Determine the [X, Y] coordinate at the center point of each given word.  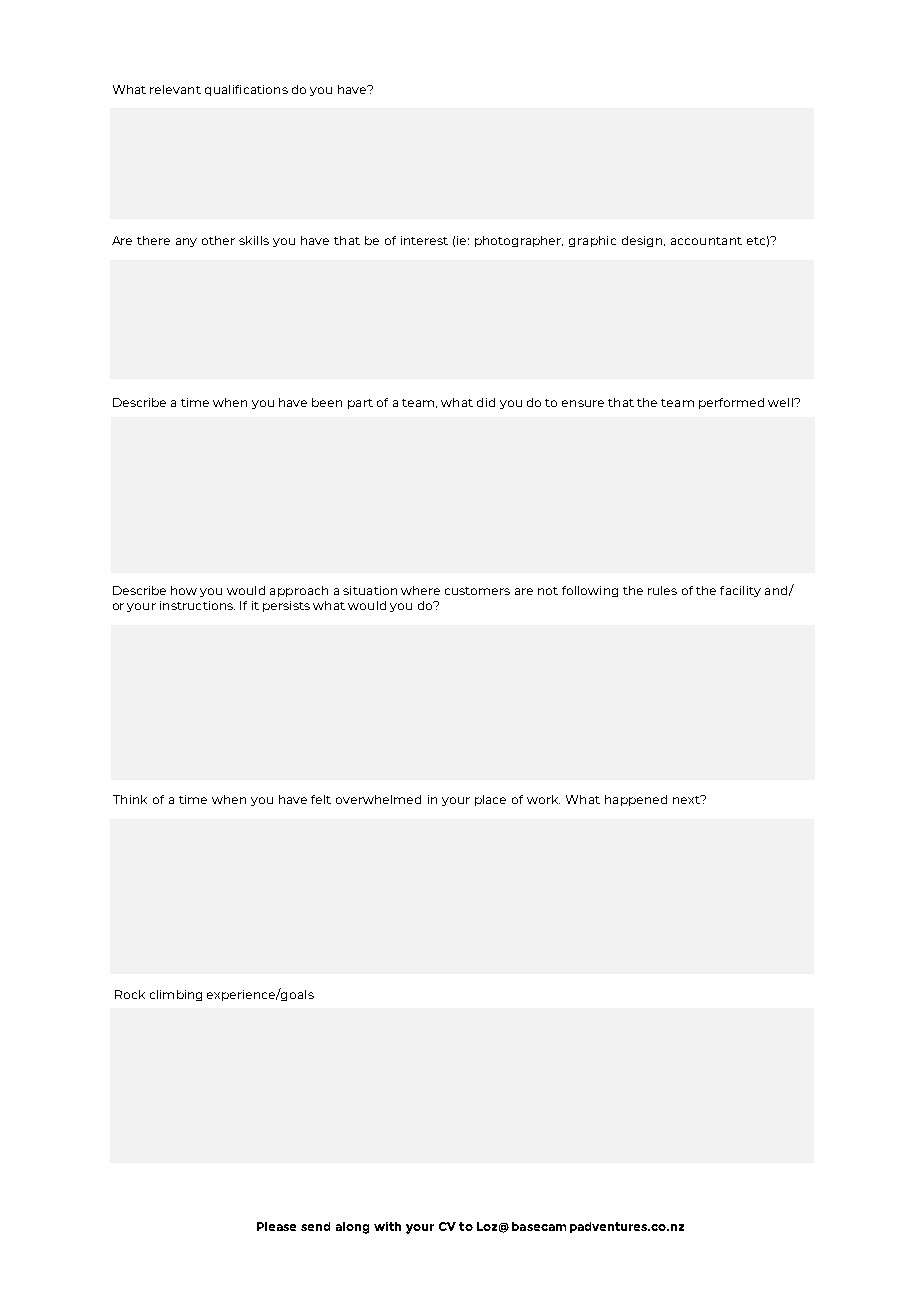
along [352, 1228]
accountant [706, 241]
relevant [175, 89]
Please [276, 1226]
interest [424, 240]
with [387, 1226]
